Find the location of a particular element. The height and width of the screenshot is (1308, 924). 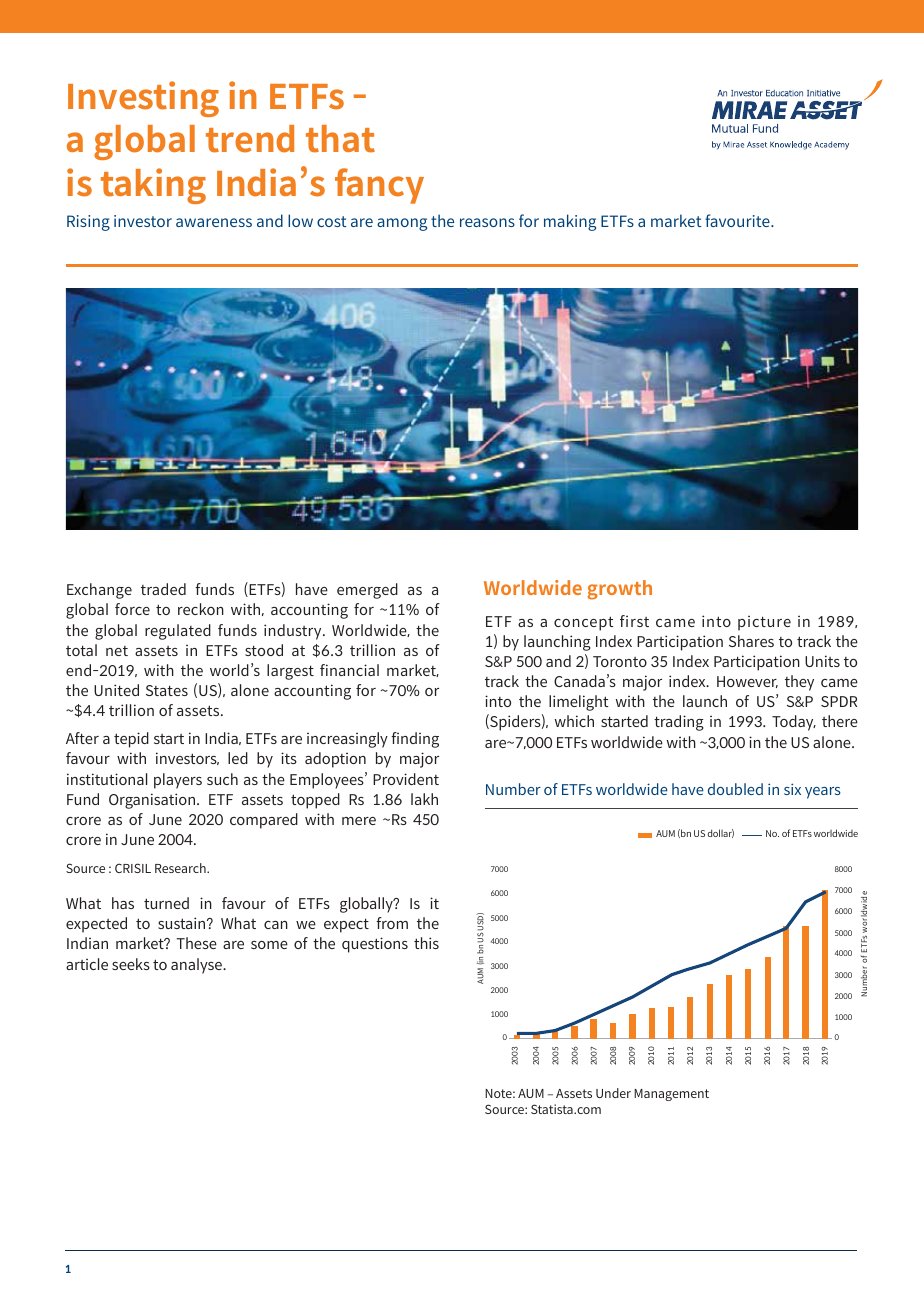

Under is located at coordinates (613, 1093).
